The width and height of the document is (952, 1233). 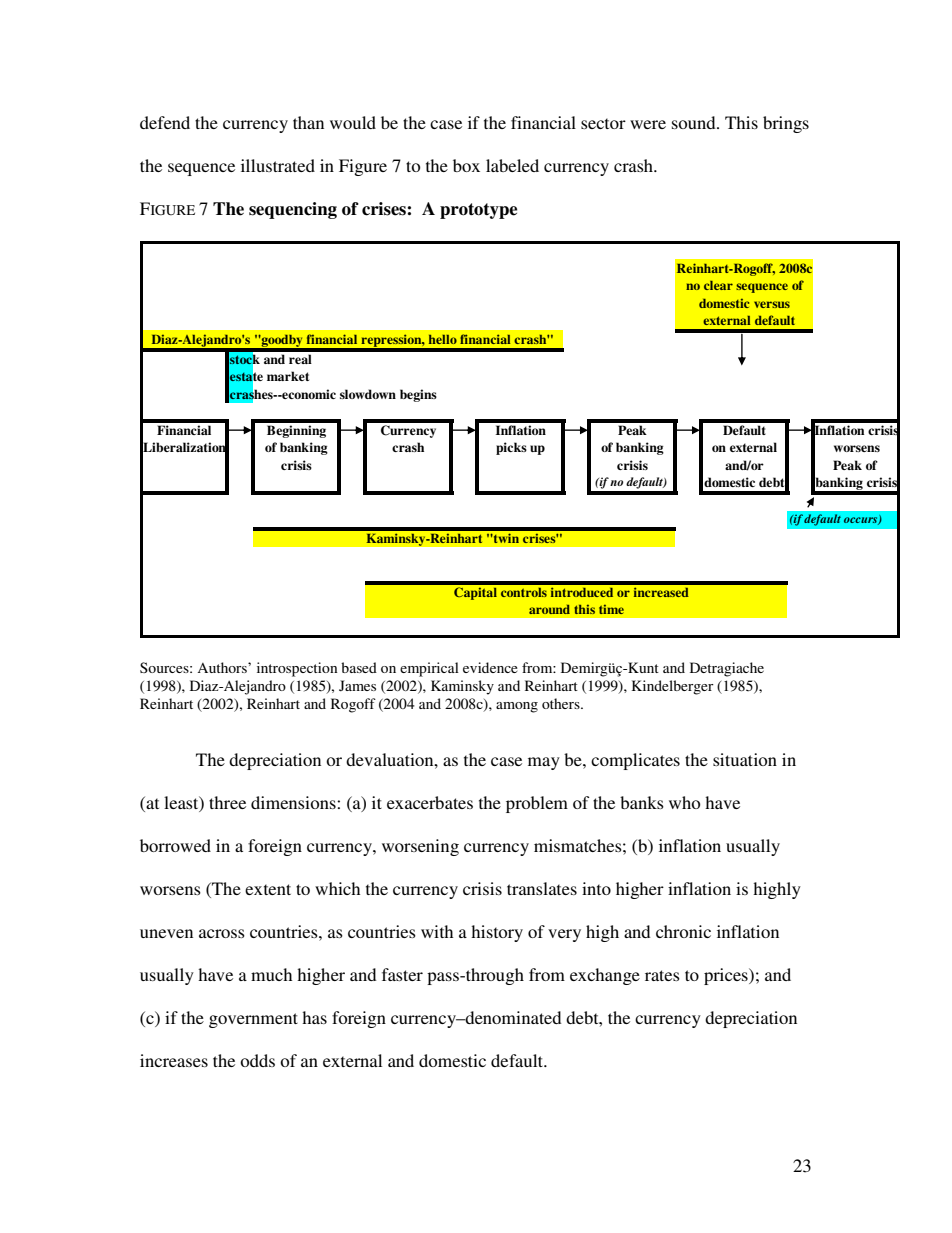 I want to click on faster, so click(x=402, y=974).
